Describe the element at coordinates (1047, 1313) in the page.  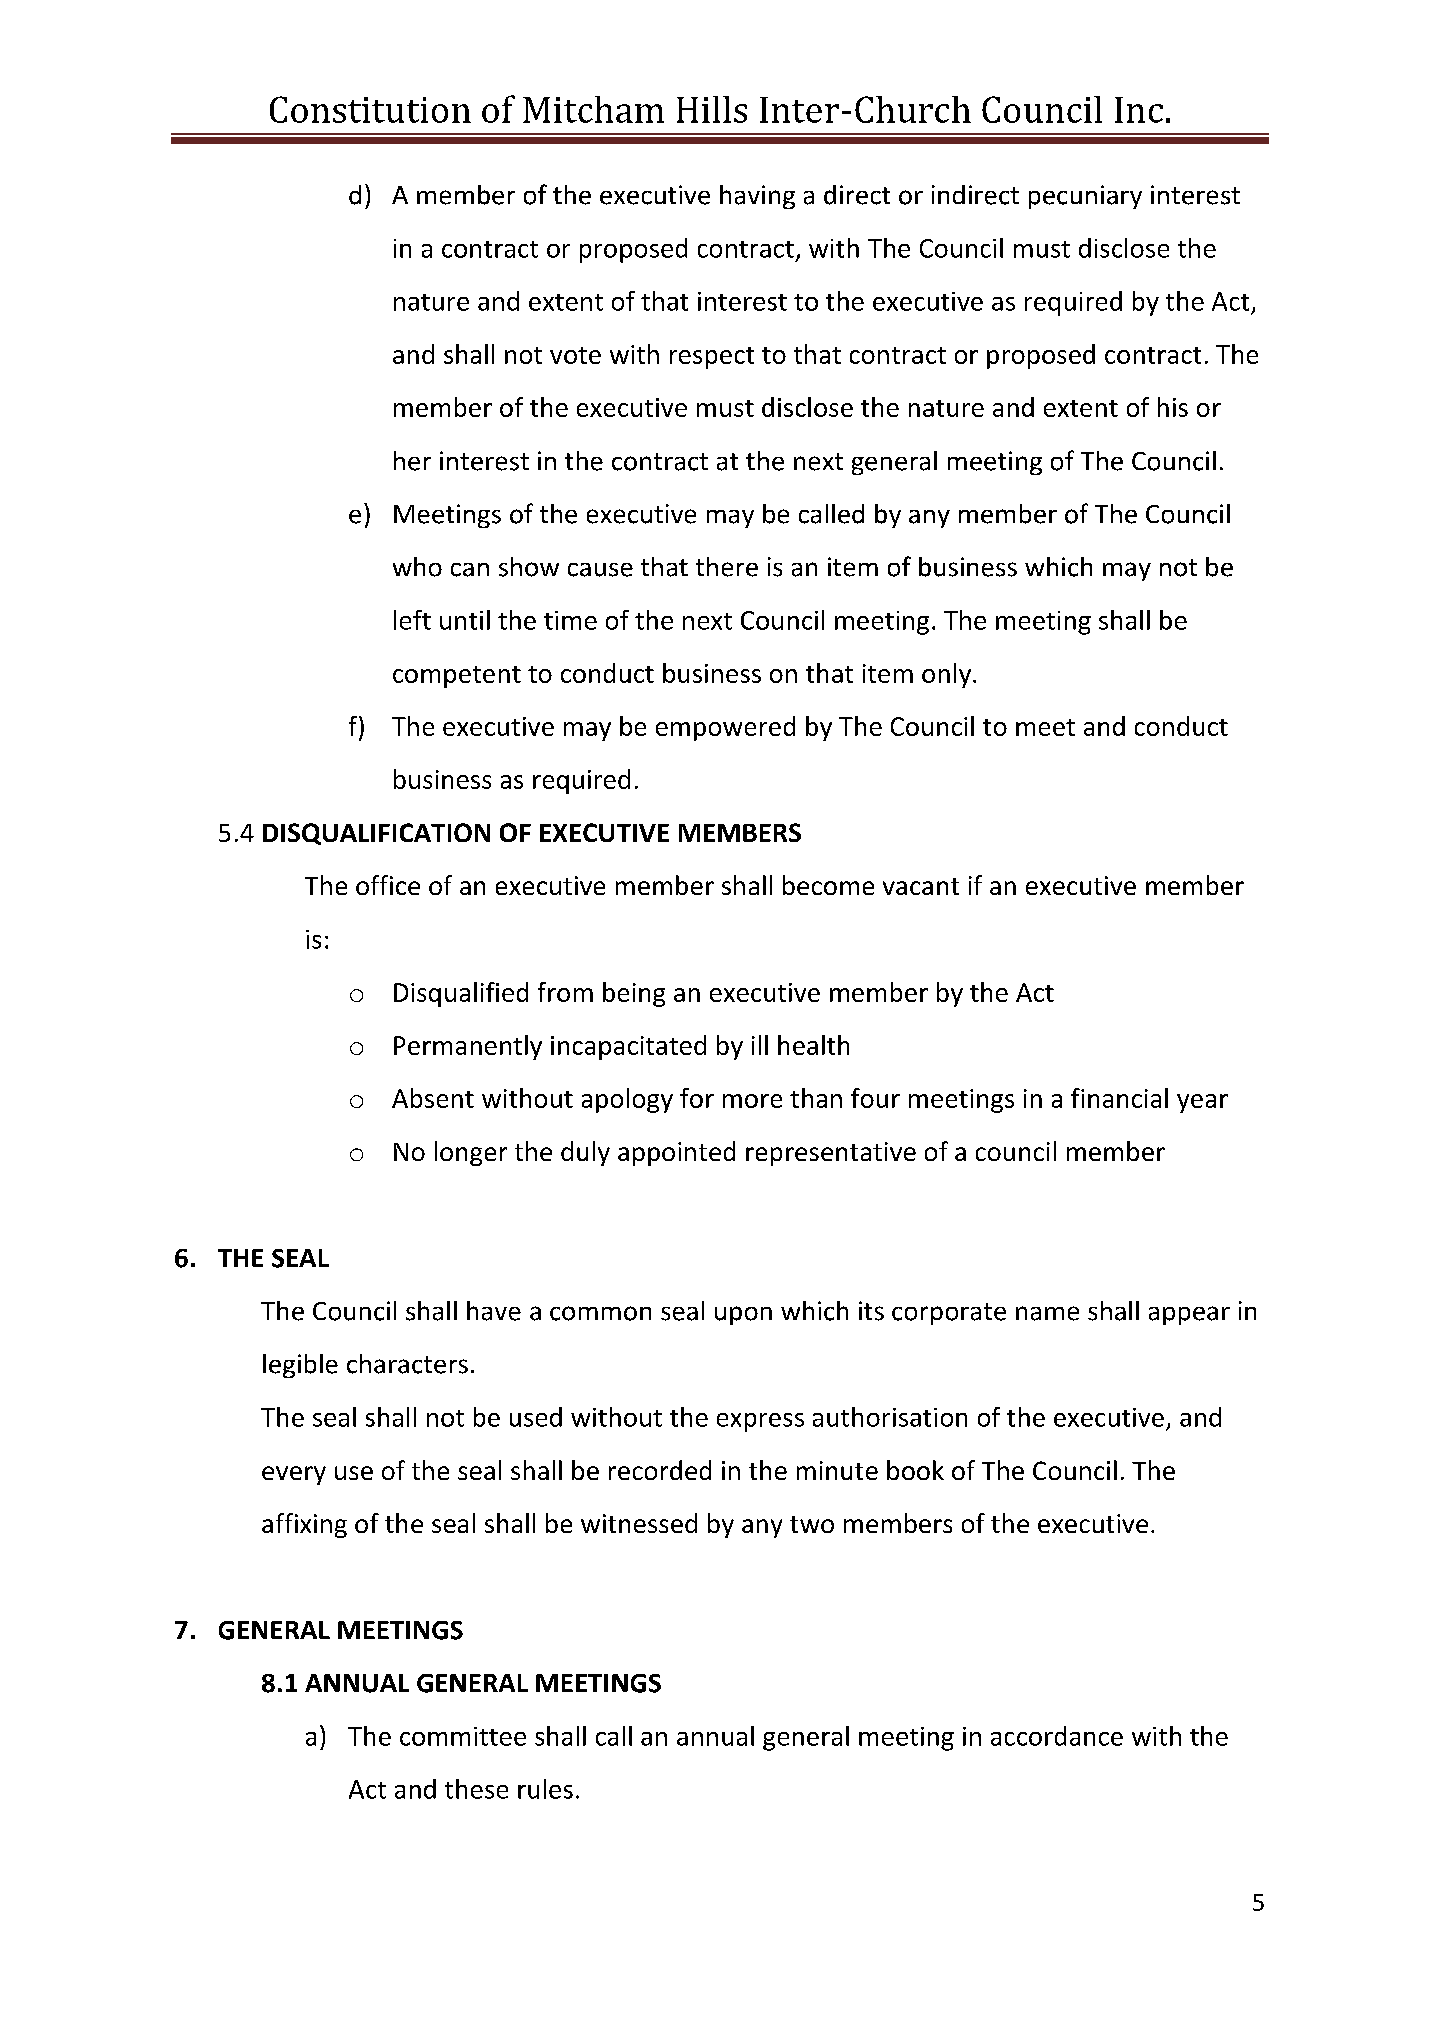
I see `name` at that location.
